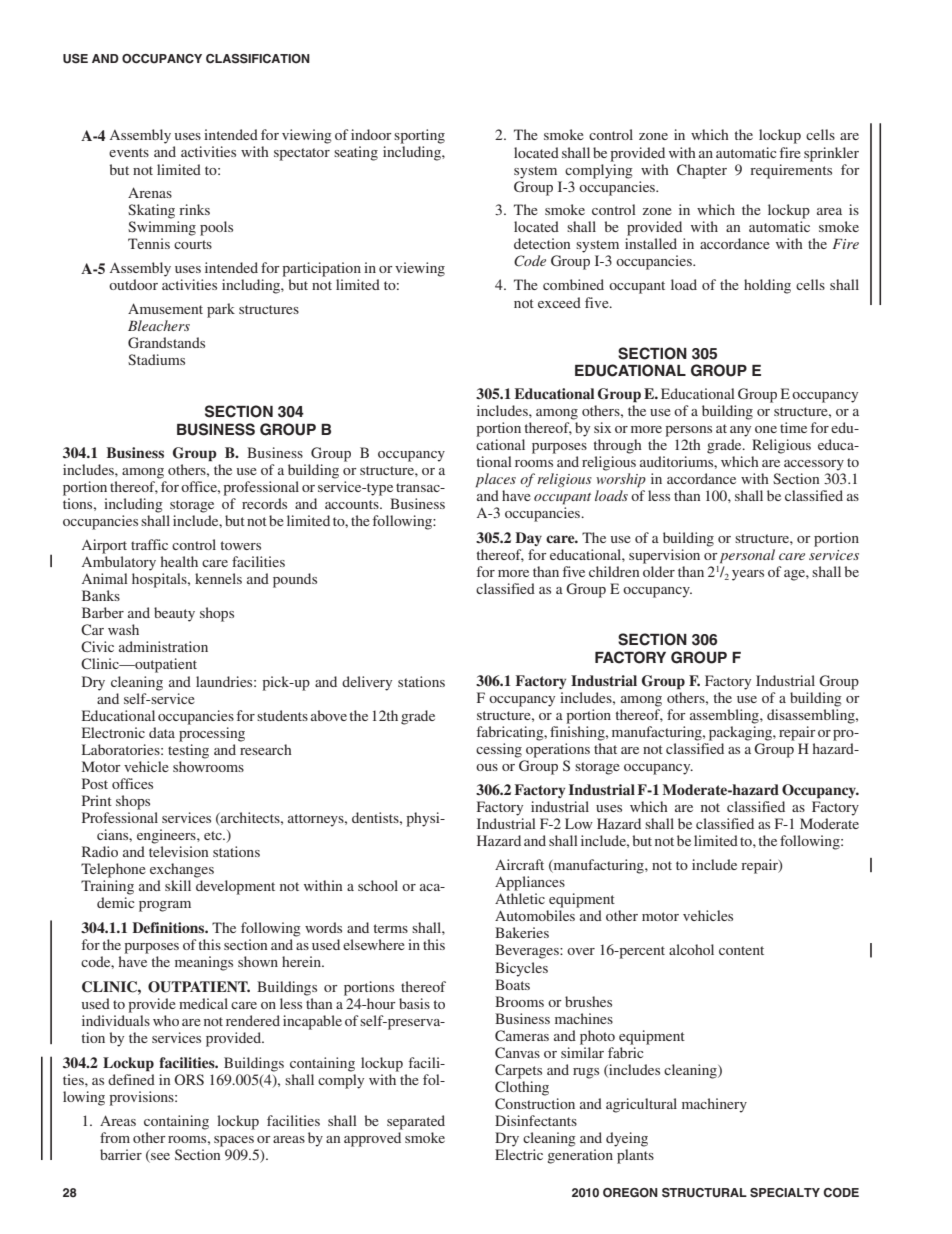 The height and width of the image is (1234, 952). What do you see at coordinates (714, 1105) in the image?
I see `machinery` at bounding box center [714, 1105].
